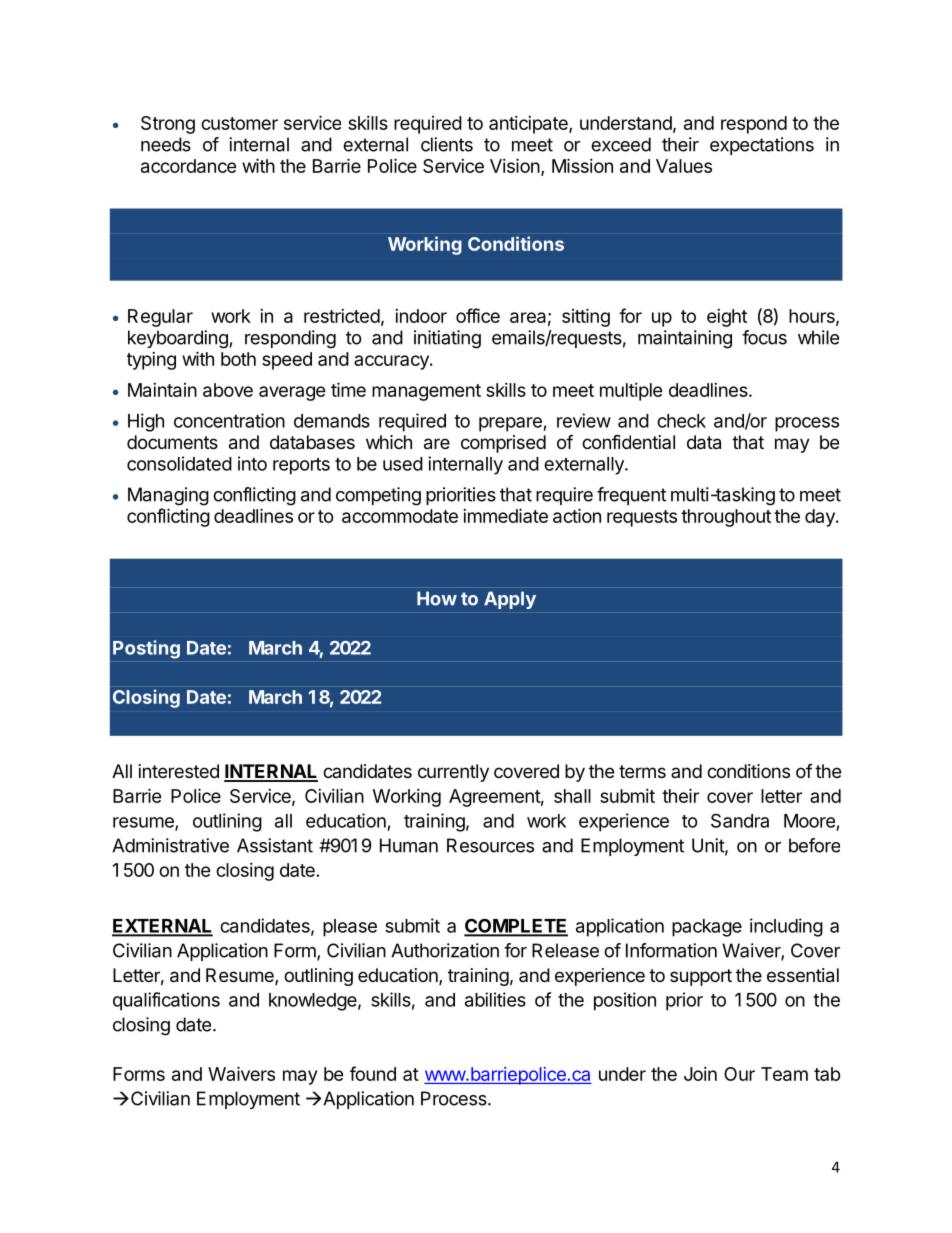 This screenshot has height=1233, width=952. I want to click on Posting, so click(146, 649).
